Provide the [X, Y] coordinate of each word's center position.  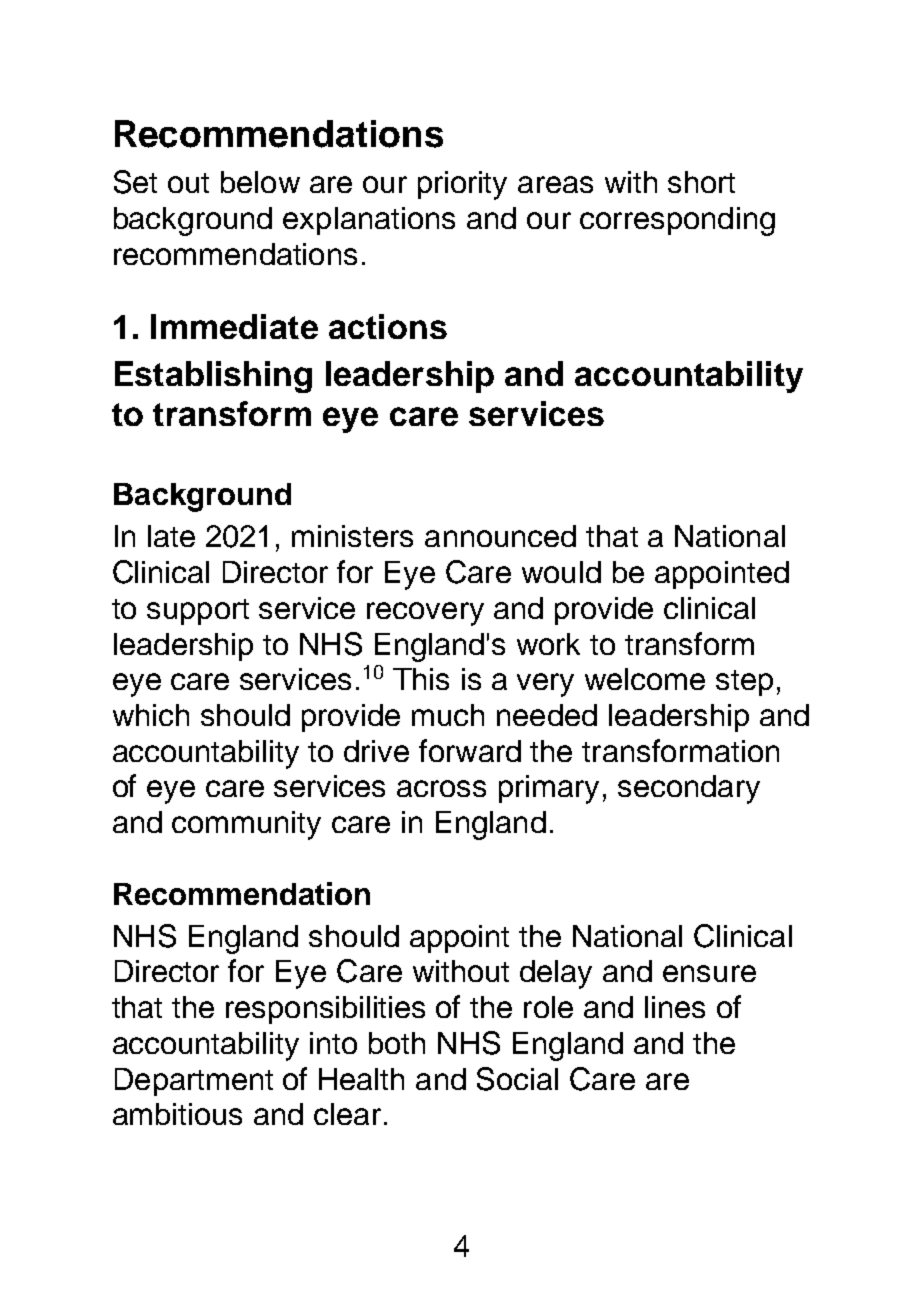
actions [388, 326]
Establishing [213, 377]
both [397, 1043]
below [260, 182]
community [246, 825]
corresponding [677, 221]
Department [194, 1082]
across [441, 788]
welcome [645, 679]
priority [462, 185]
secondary [689, 789]
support [198, 612]
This [421, 679]
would [561, 572]
